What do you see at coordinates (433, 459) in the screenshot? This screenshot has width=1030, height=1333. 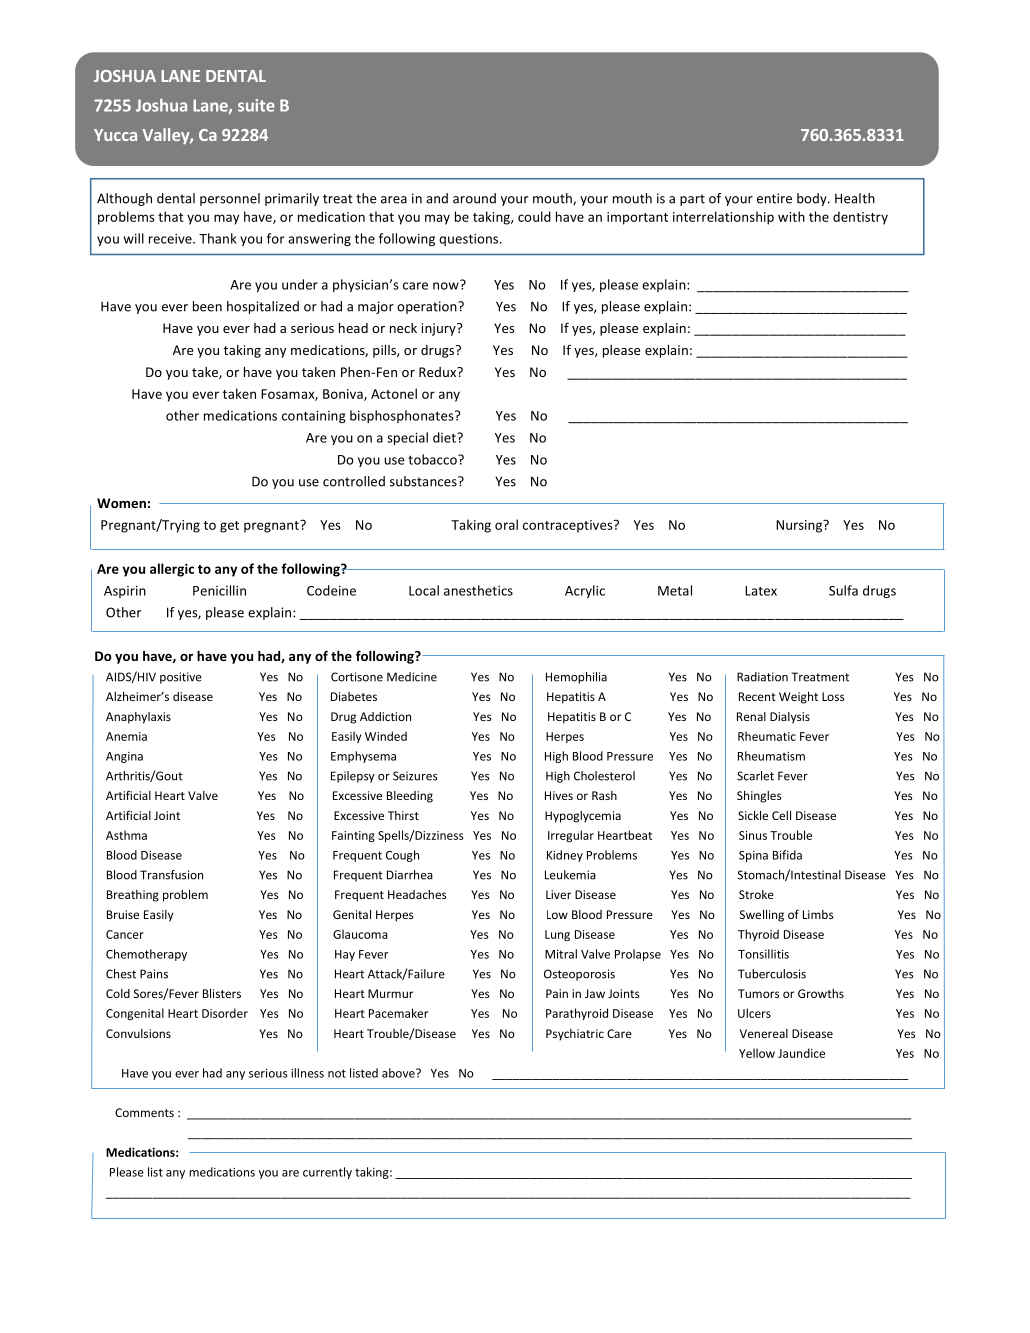 I see `tobacco` at bounding box center [433, 459].
